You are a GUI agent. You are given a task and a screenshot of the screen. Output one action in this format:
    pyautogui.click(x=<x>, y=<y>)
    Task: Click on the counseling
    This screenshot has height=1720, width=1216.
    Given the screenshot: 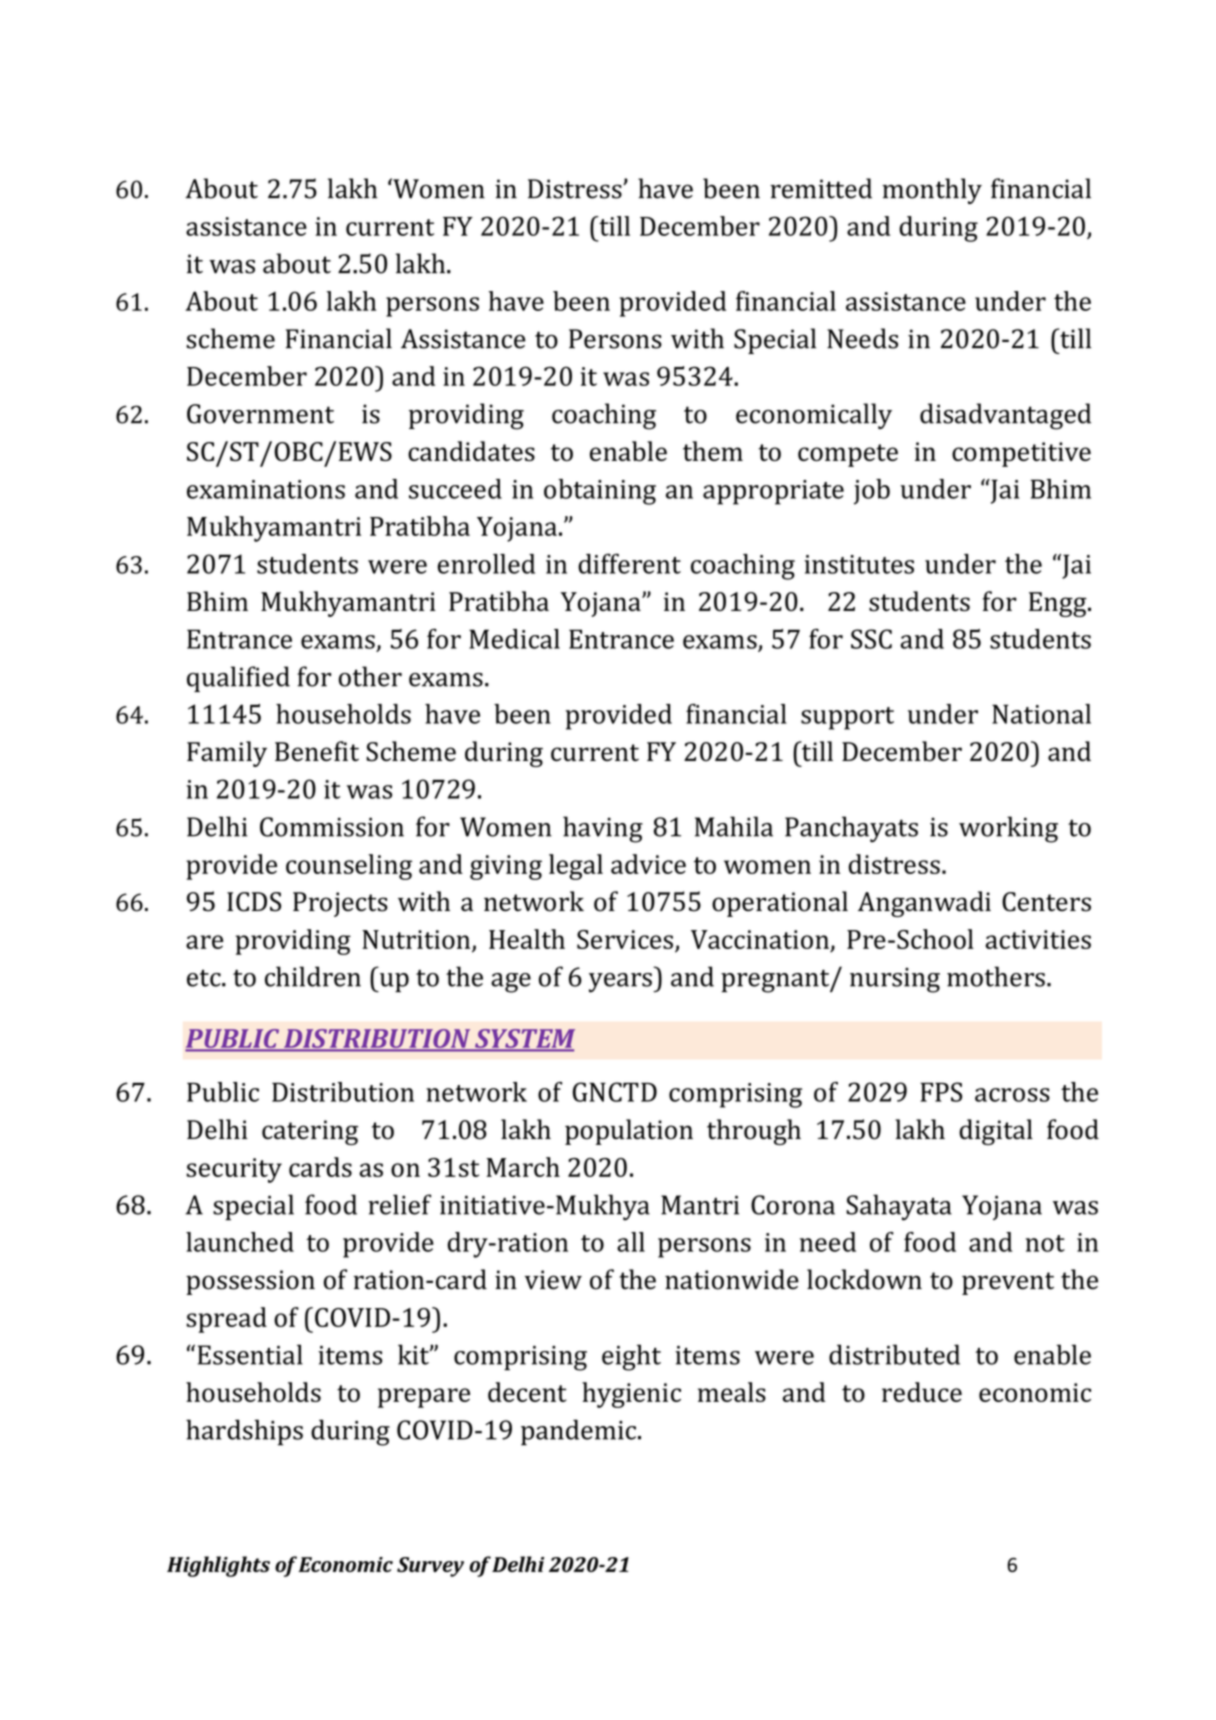 What is the action you would take?
    pyautogui.click(x=349, y=867)
